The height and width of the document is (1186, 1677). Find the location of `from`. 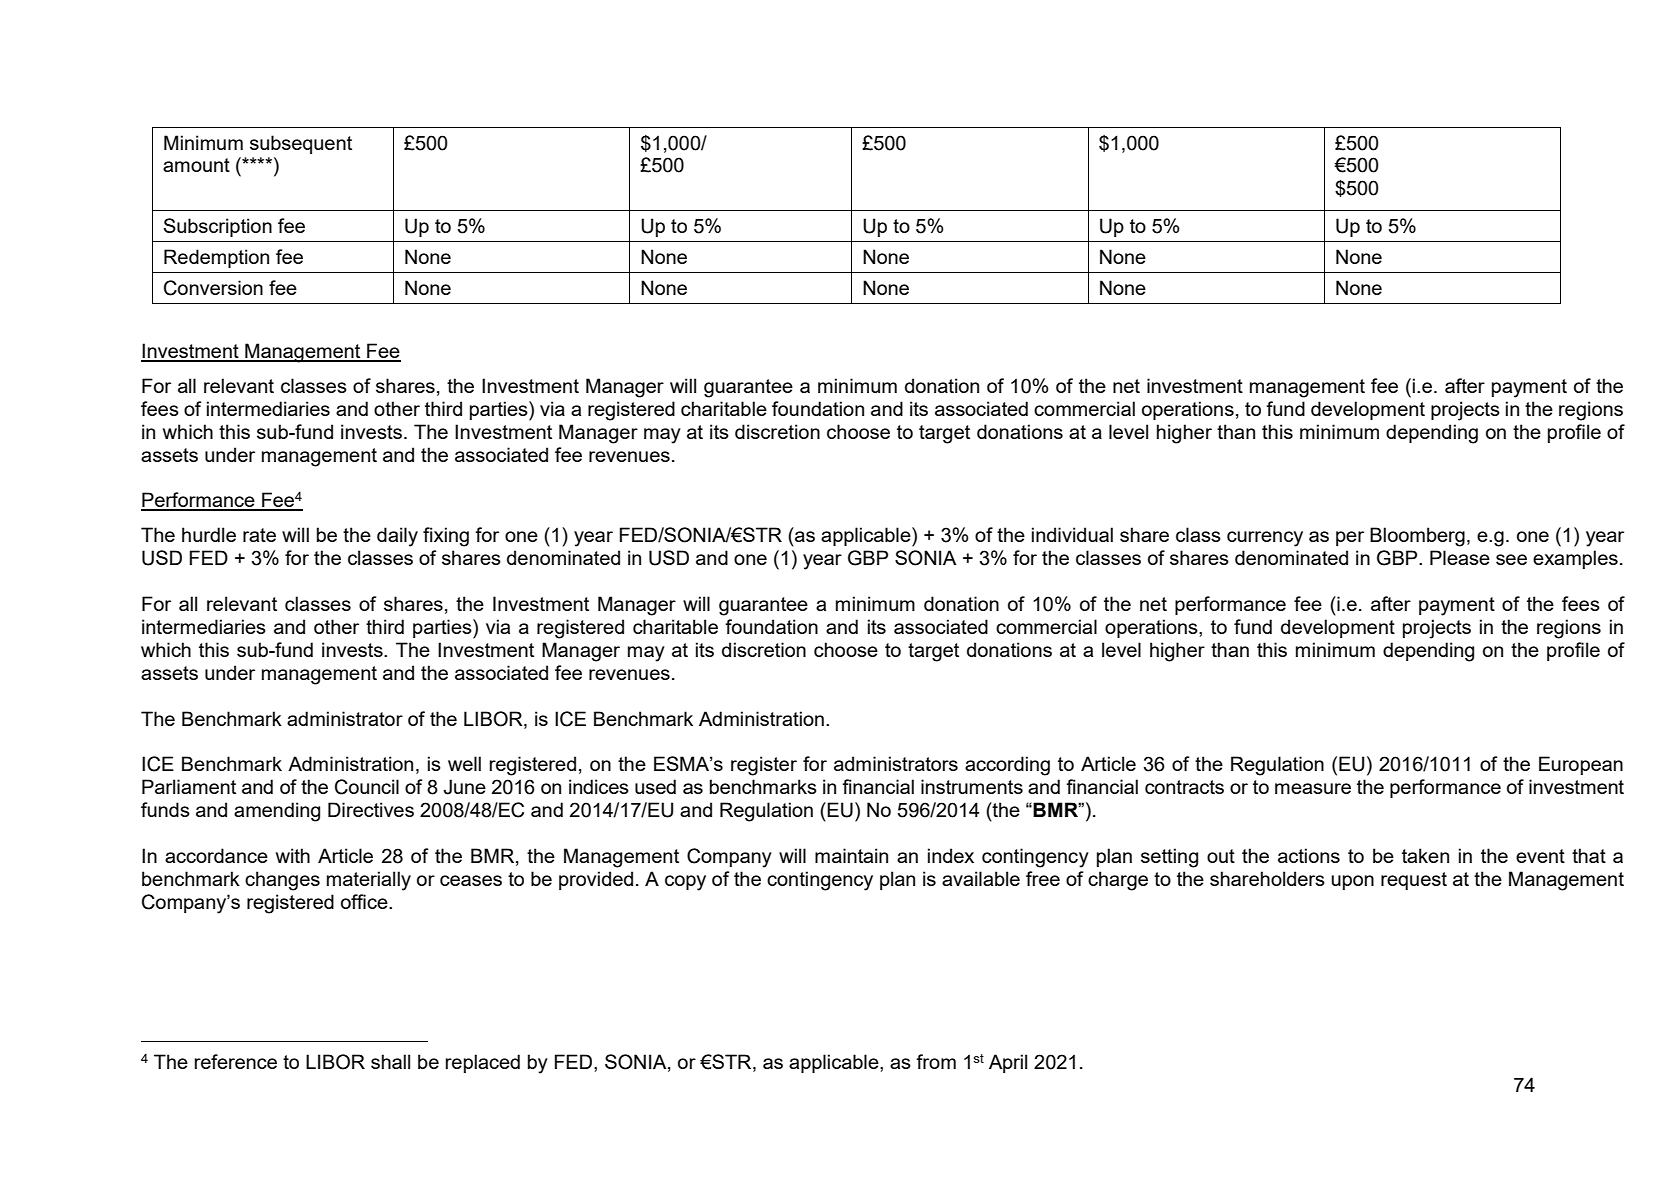

from is located at coordinates (936, 1061).
